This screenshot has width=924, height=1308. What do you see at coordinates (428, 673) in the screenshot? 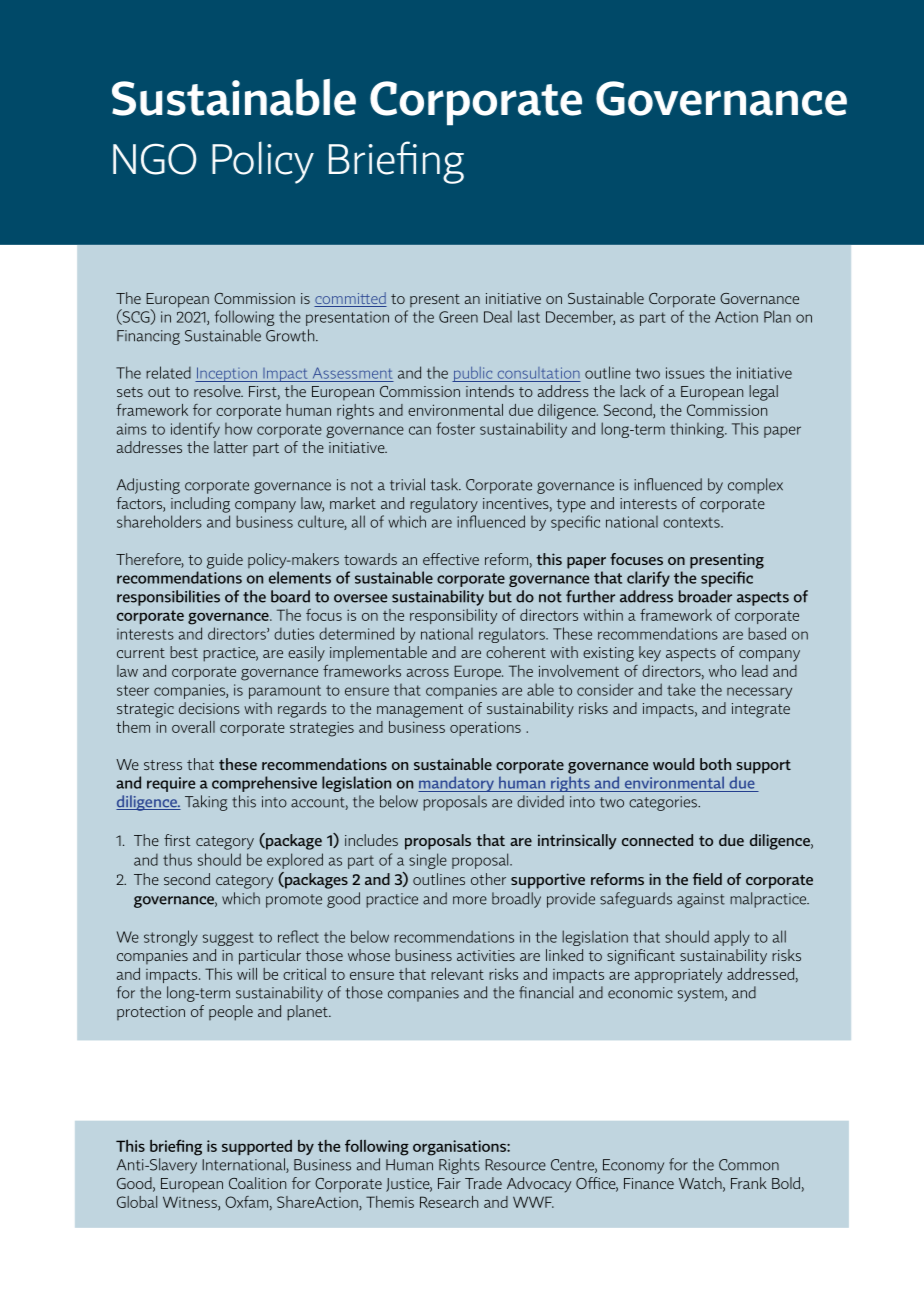
I see `across` at bounding box center [428, 673].
